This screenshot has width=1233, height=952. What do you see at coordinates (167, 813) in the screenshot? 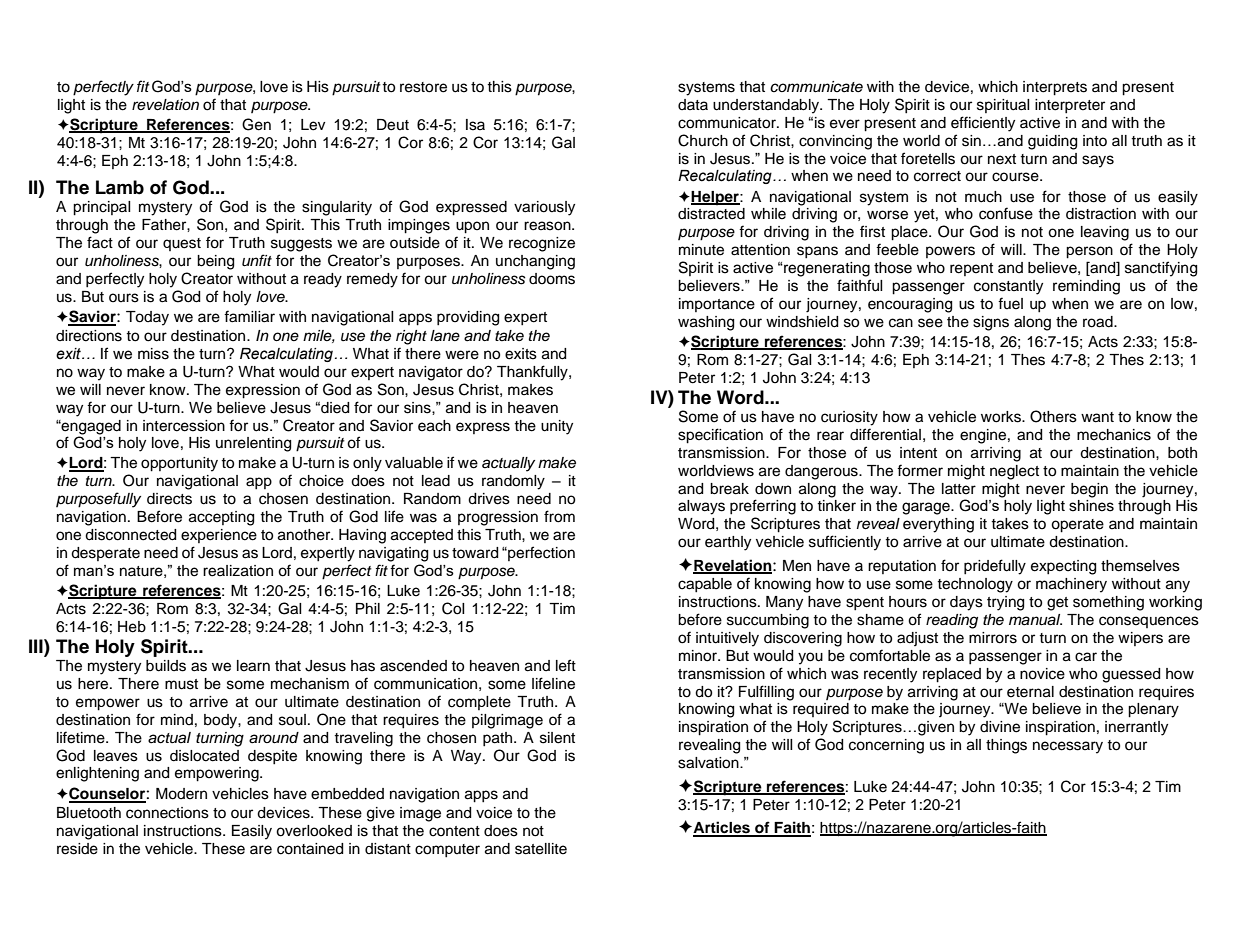
I see `connections` at bounding box center [167, 813].
